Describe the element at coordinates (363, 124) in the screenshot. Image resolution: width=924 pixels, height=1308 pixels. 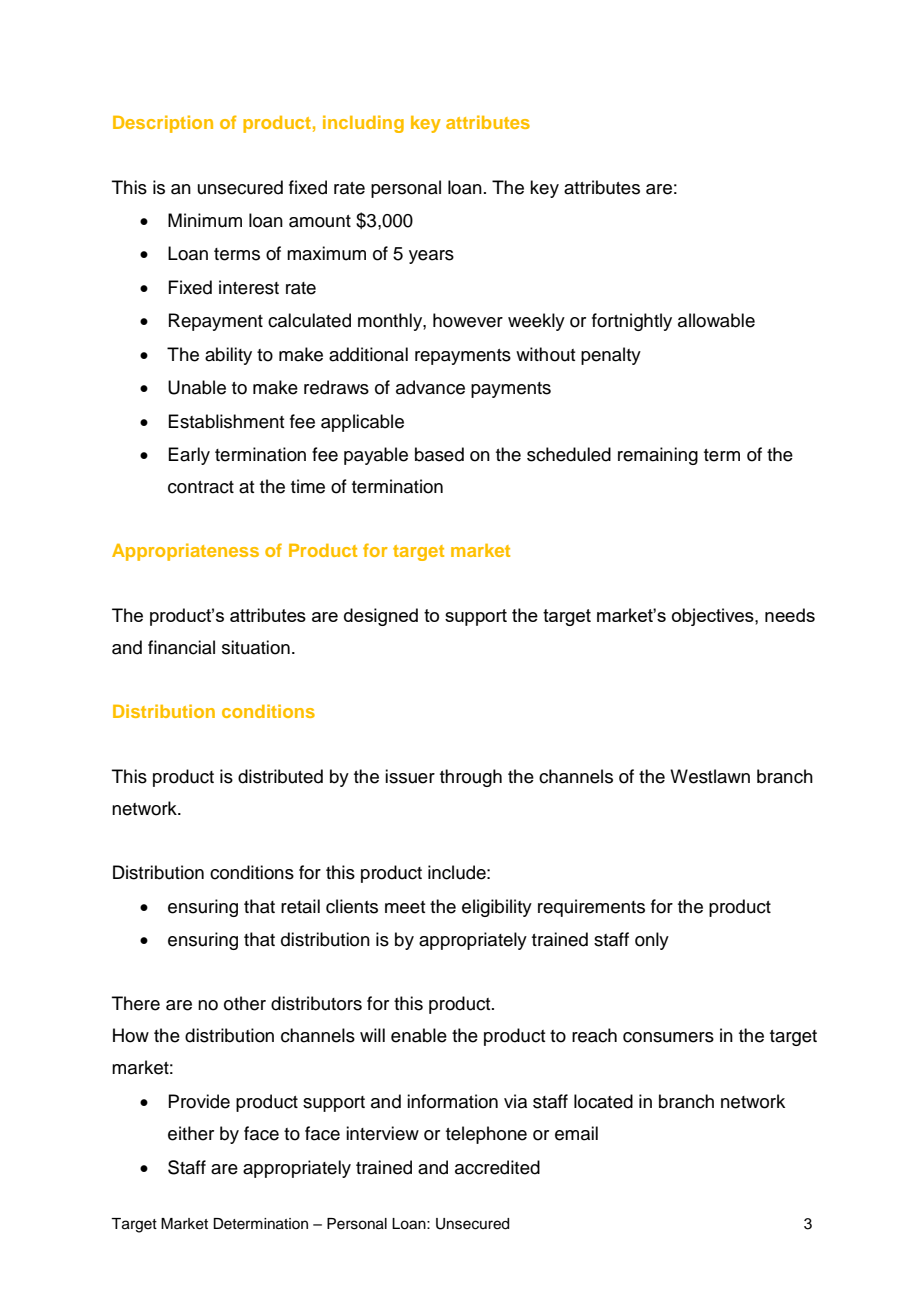
I see `including` at that location.
